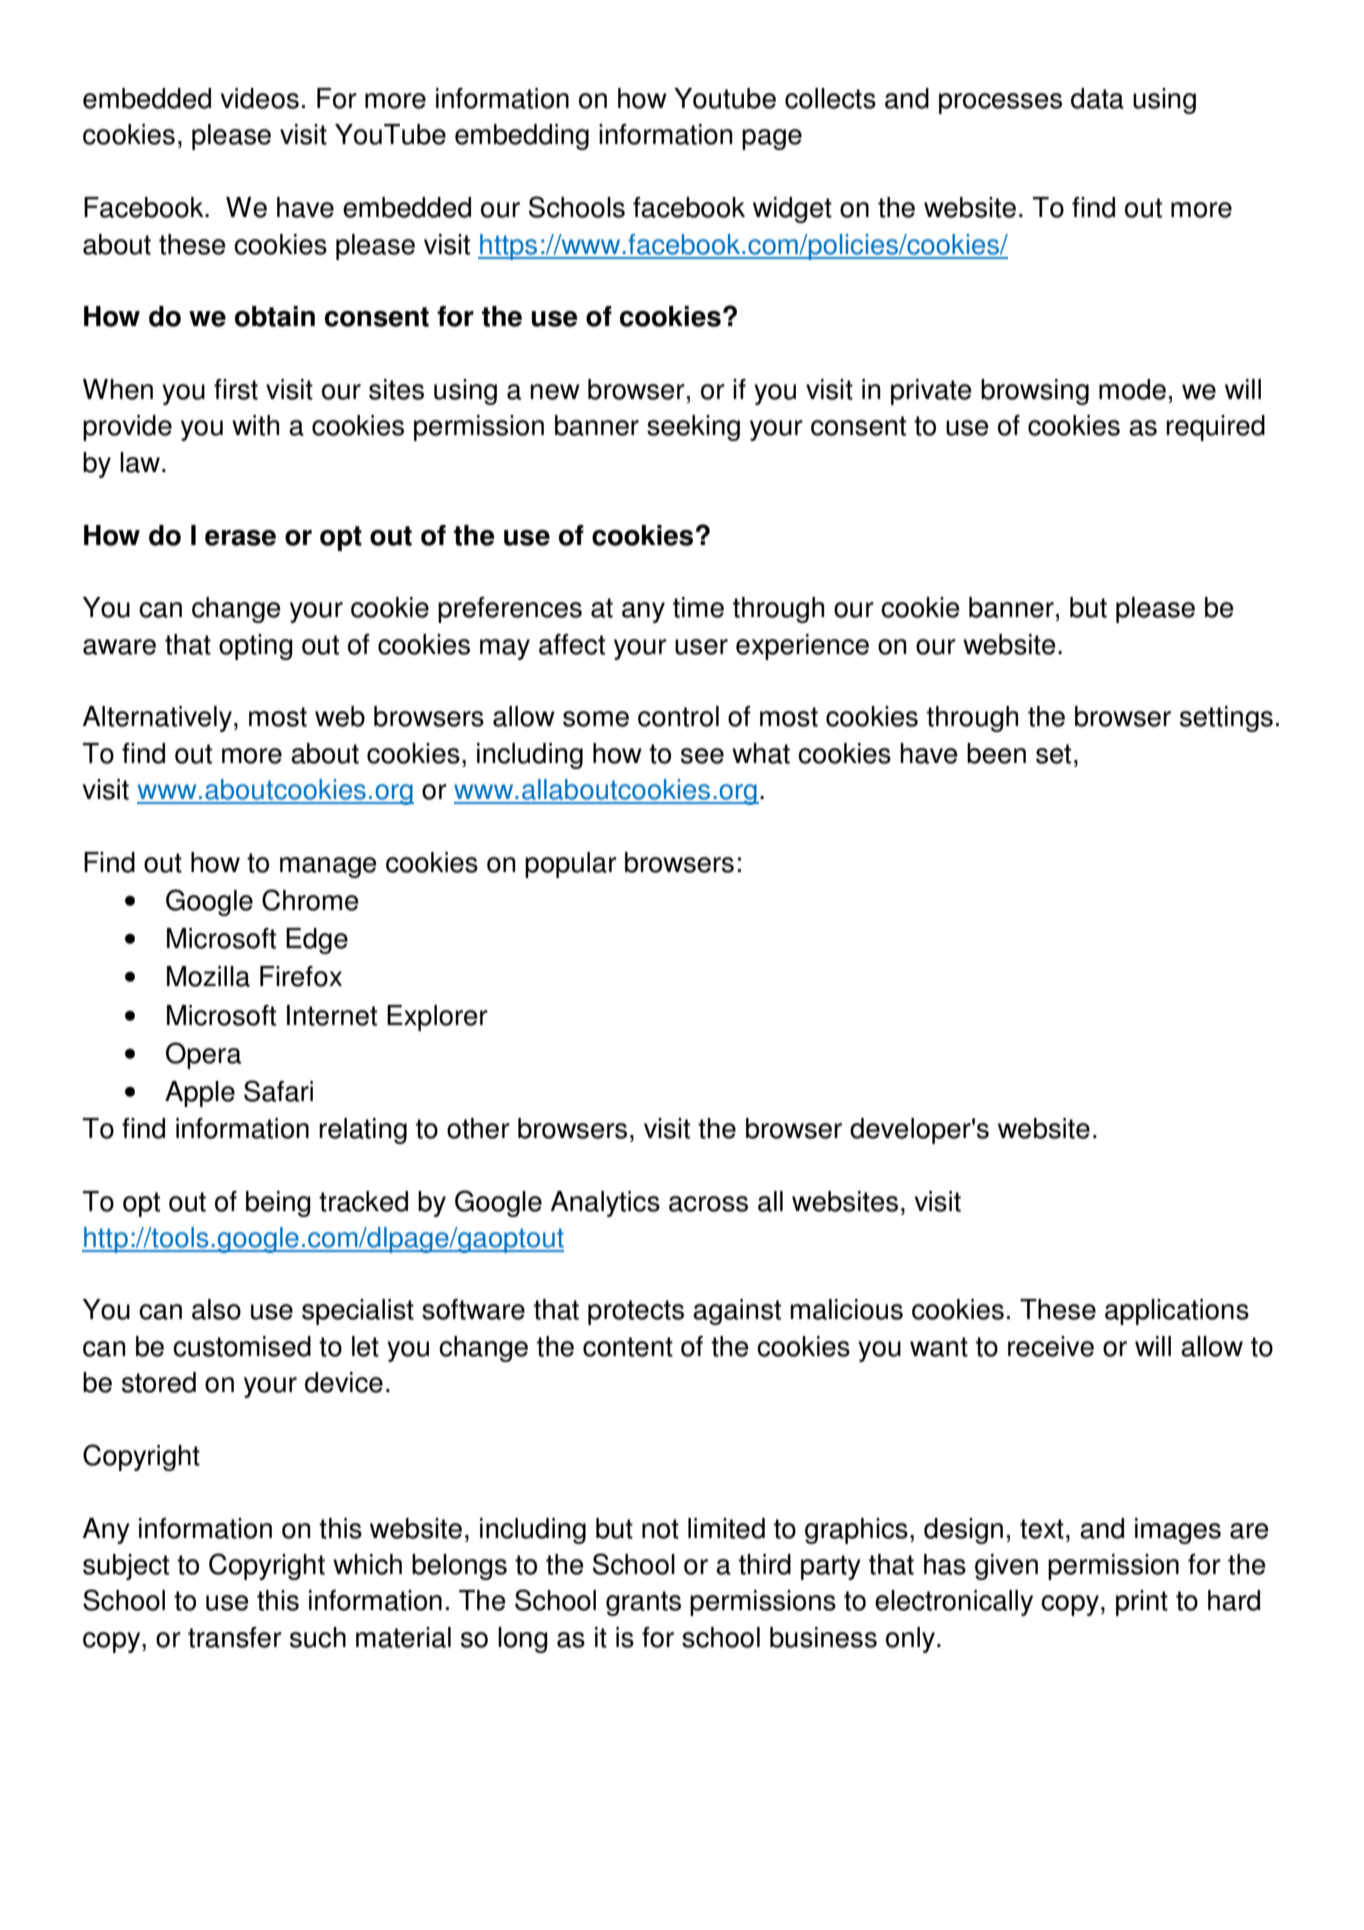 The image size is (1364, 1930). What do you see at coordinates (1177, 1312) in the screenshot?
I see `applications` at bounding box center [1177, 1312].
